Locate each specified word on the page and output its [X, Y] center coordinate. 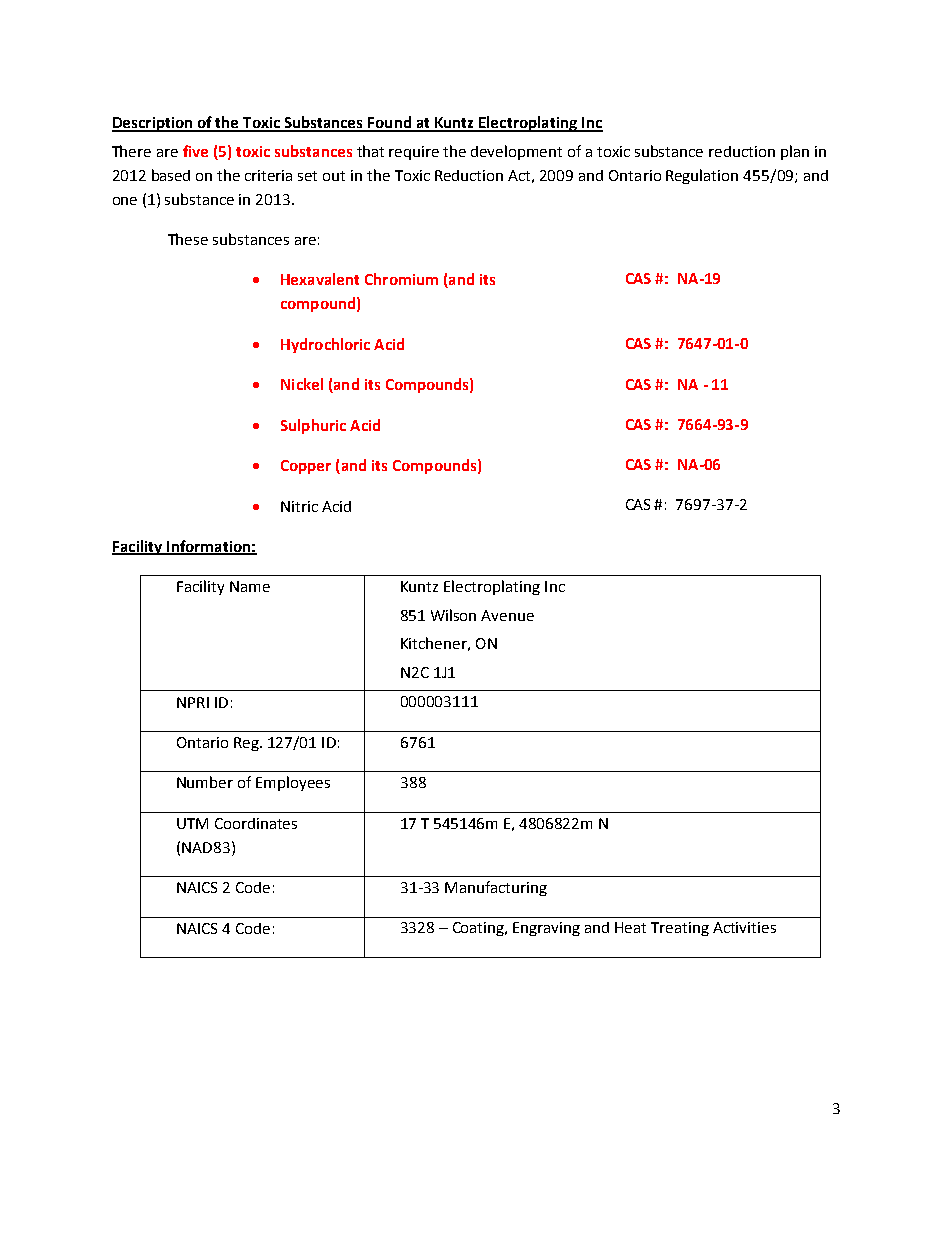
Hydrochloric [325, 345]
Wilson [453, 615]
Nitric [299, 506]
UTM [192, 823]
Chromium [401, 279]
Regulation [702, 176]
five [195, 151]
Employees [293, 783]
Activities [744, 927]
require [414, 153]
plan [795, 152]
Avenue [507, 615]
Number [205, 782]
